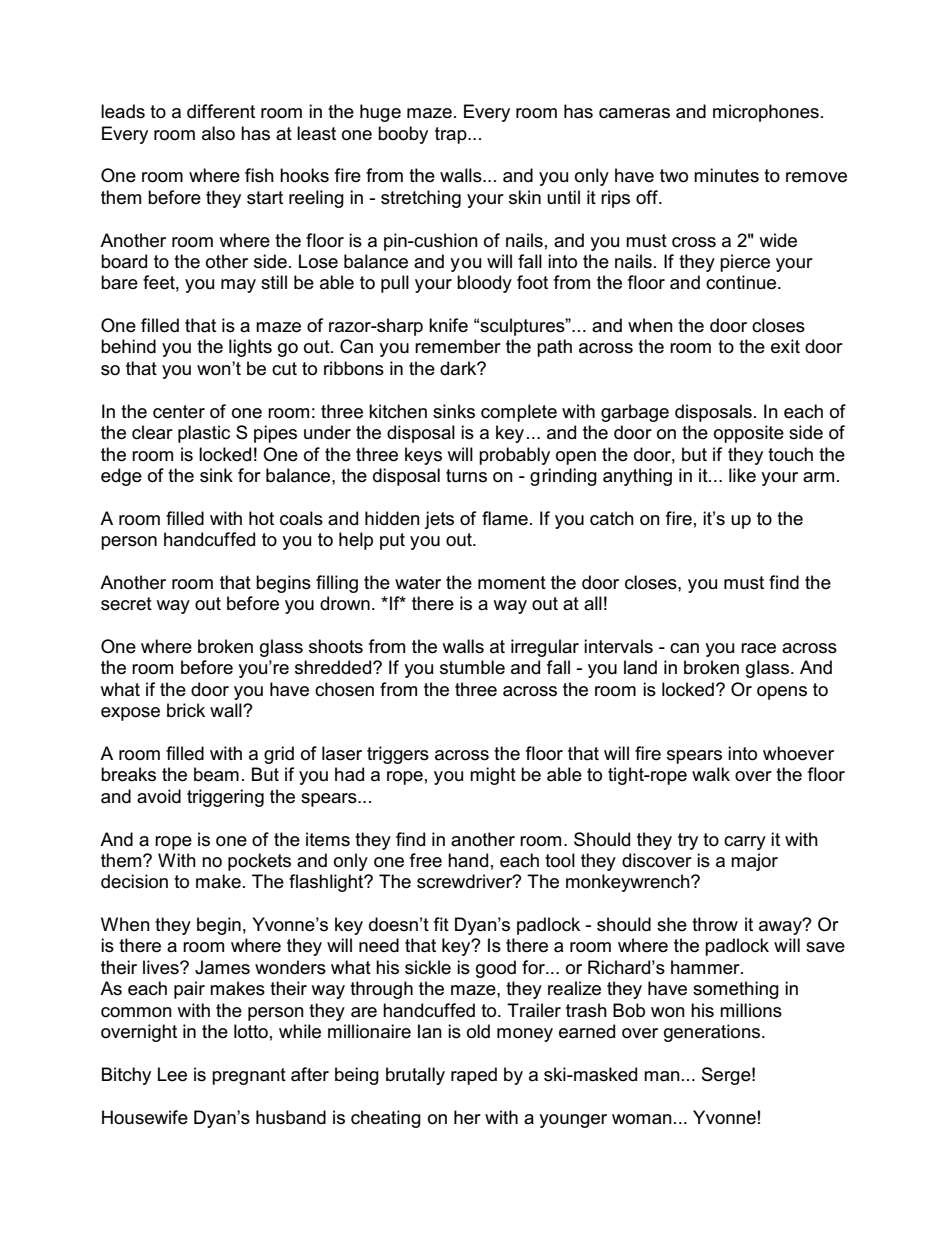 This screenshot has height=1233, width=952. What do you see at coordinates (218, 133) in the screenshot?
I see `also` at bounding box center [218, 133].
